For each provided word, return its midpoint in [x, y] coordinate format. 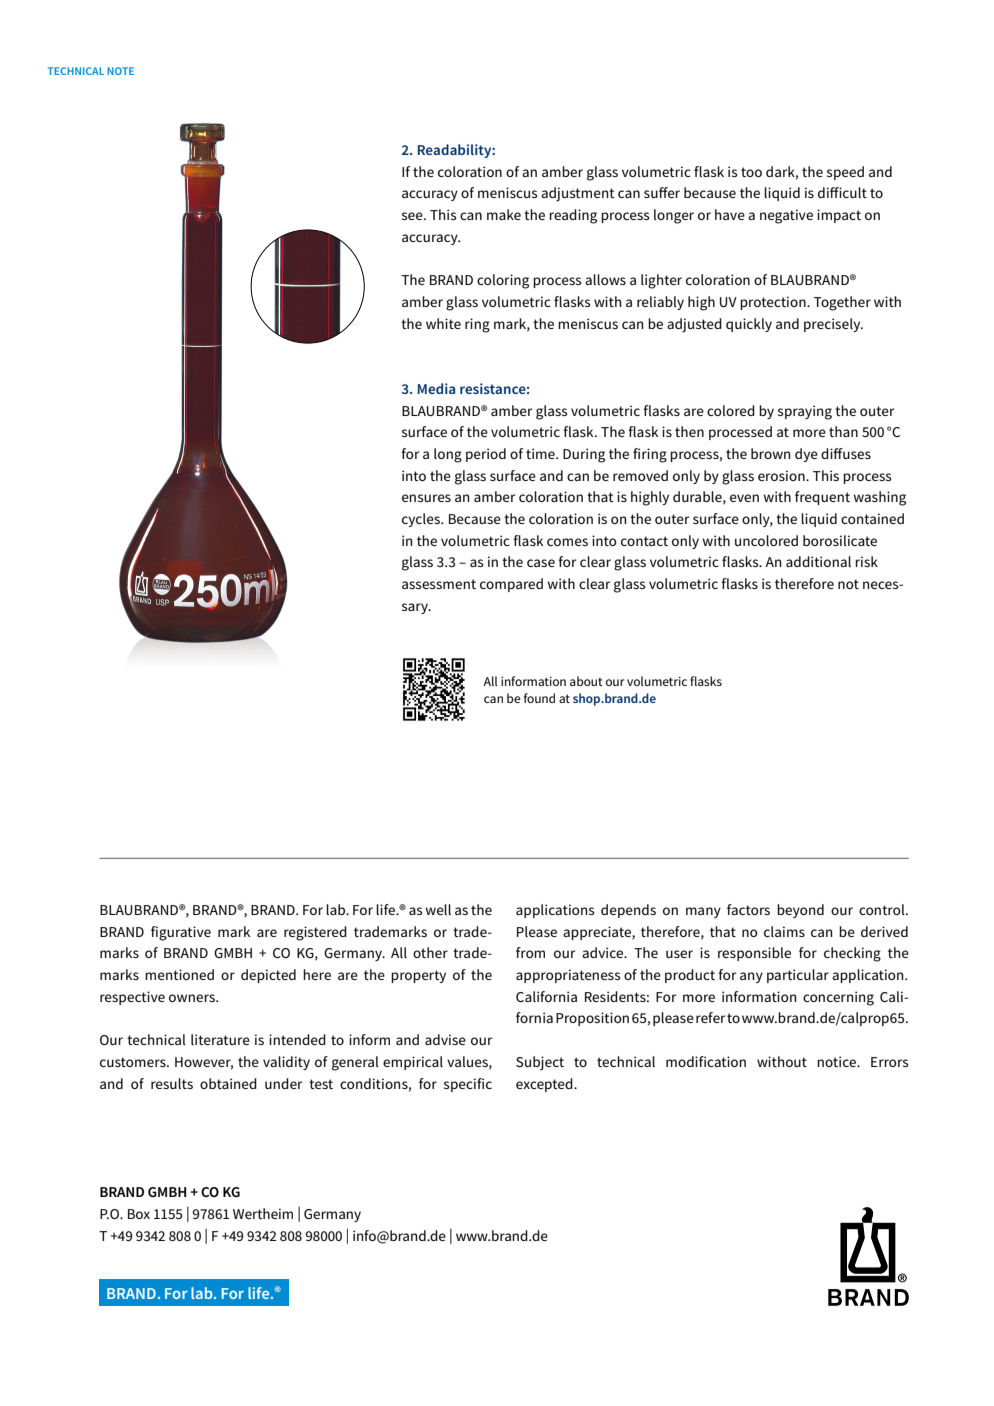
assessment [439, 584]
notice [837, 1061]
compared [511, 585]
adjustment [578, 194]
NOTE [120, 71]
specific [468, 1085]
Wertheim [263, 1213]
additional [818, 561]
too [751, 172]
